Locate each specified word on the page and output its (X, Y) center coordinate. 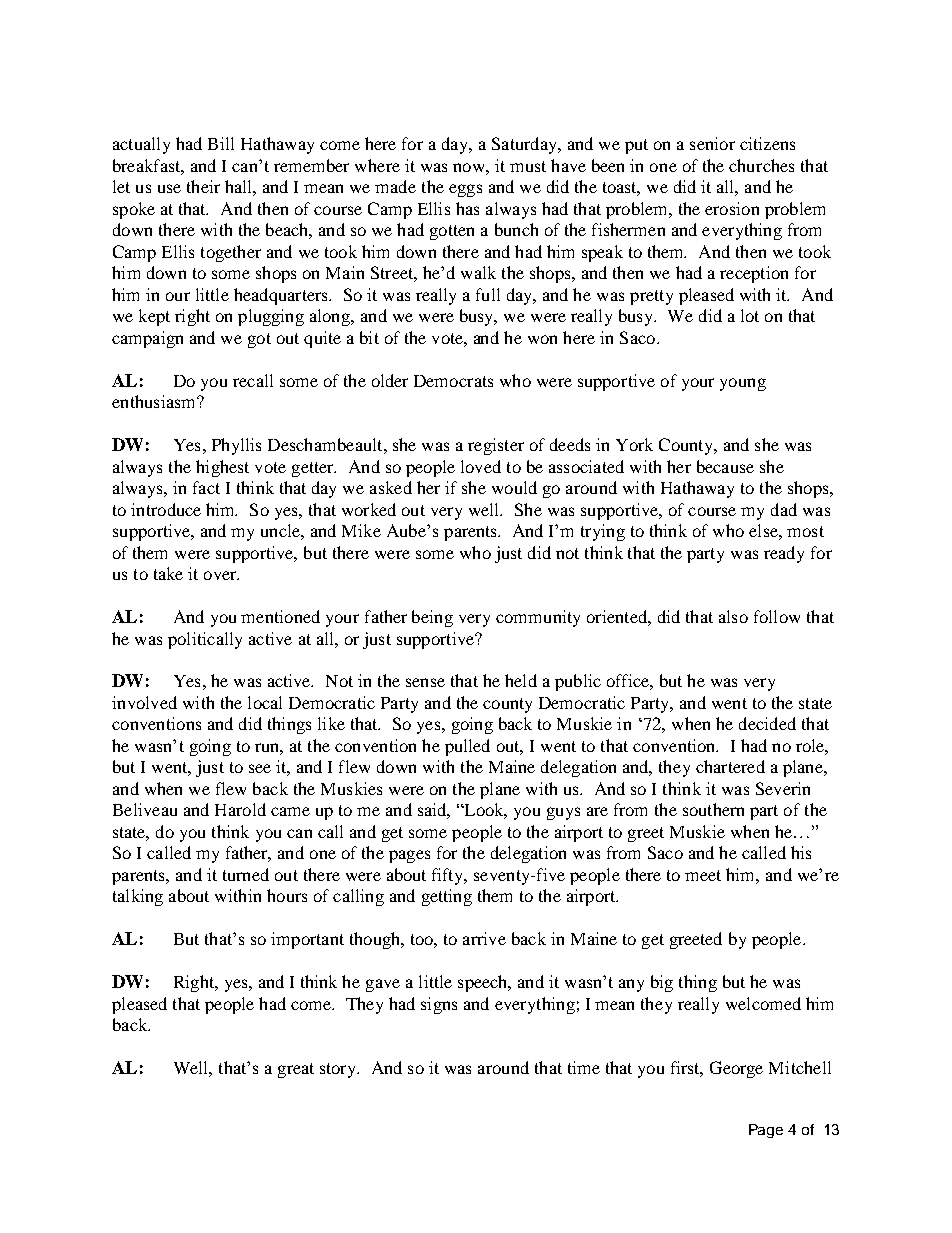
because (725, 466)
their (203, 186)
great (296, 1070)
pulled (467, 747)
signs (439, 1005)
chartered (730, 766)
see (260, 768)
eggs (465, 190)
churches (761, 165)
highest (222, 468)
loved (481, 466)
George (736, 1069)
